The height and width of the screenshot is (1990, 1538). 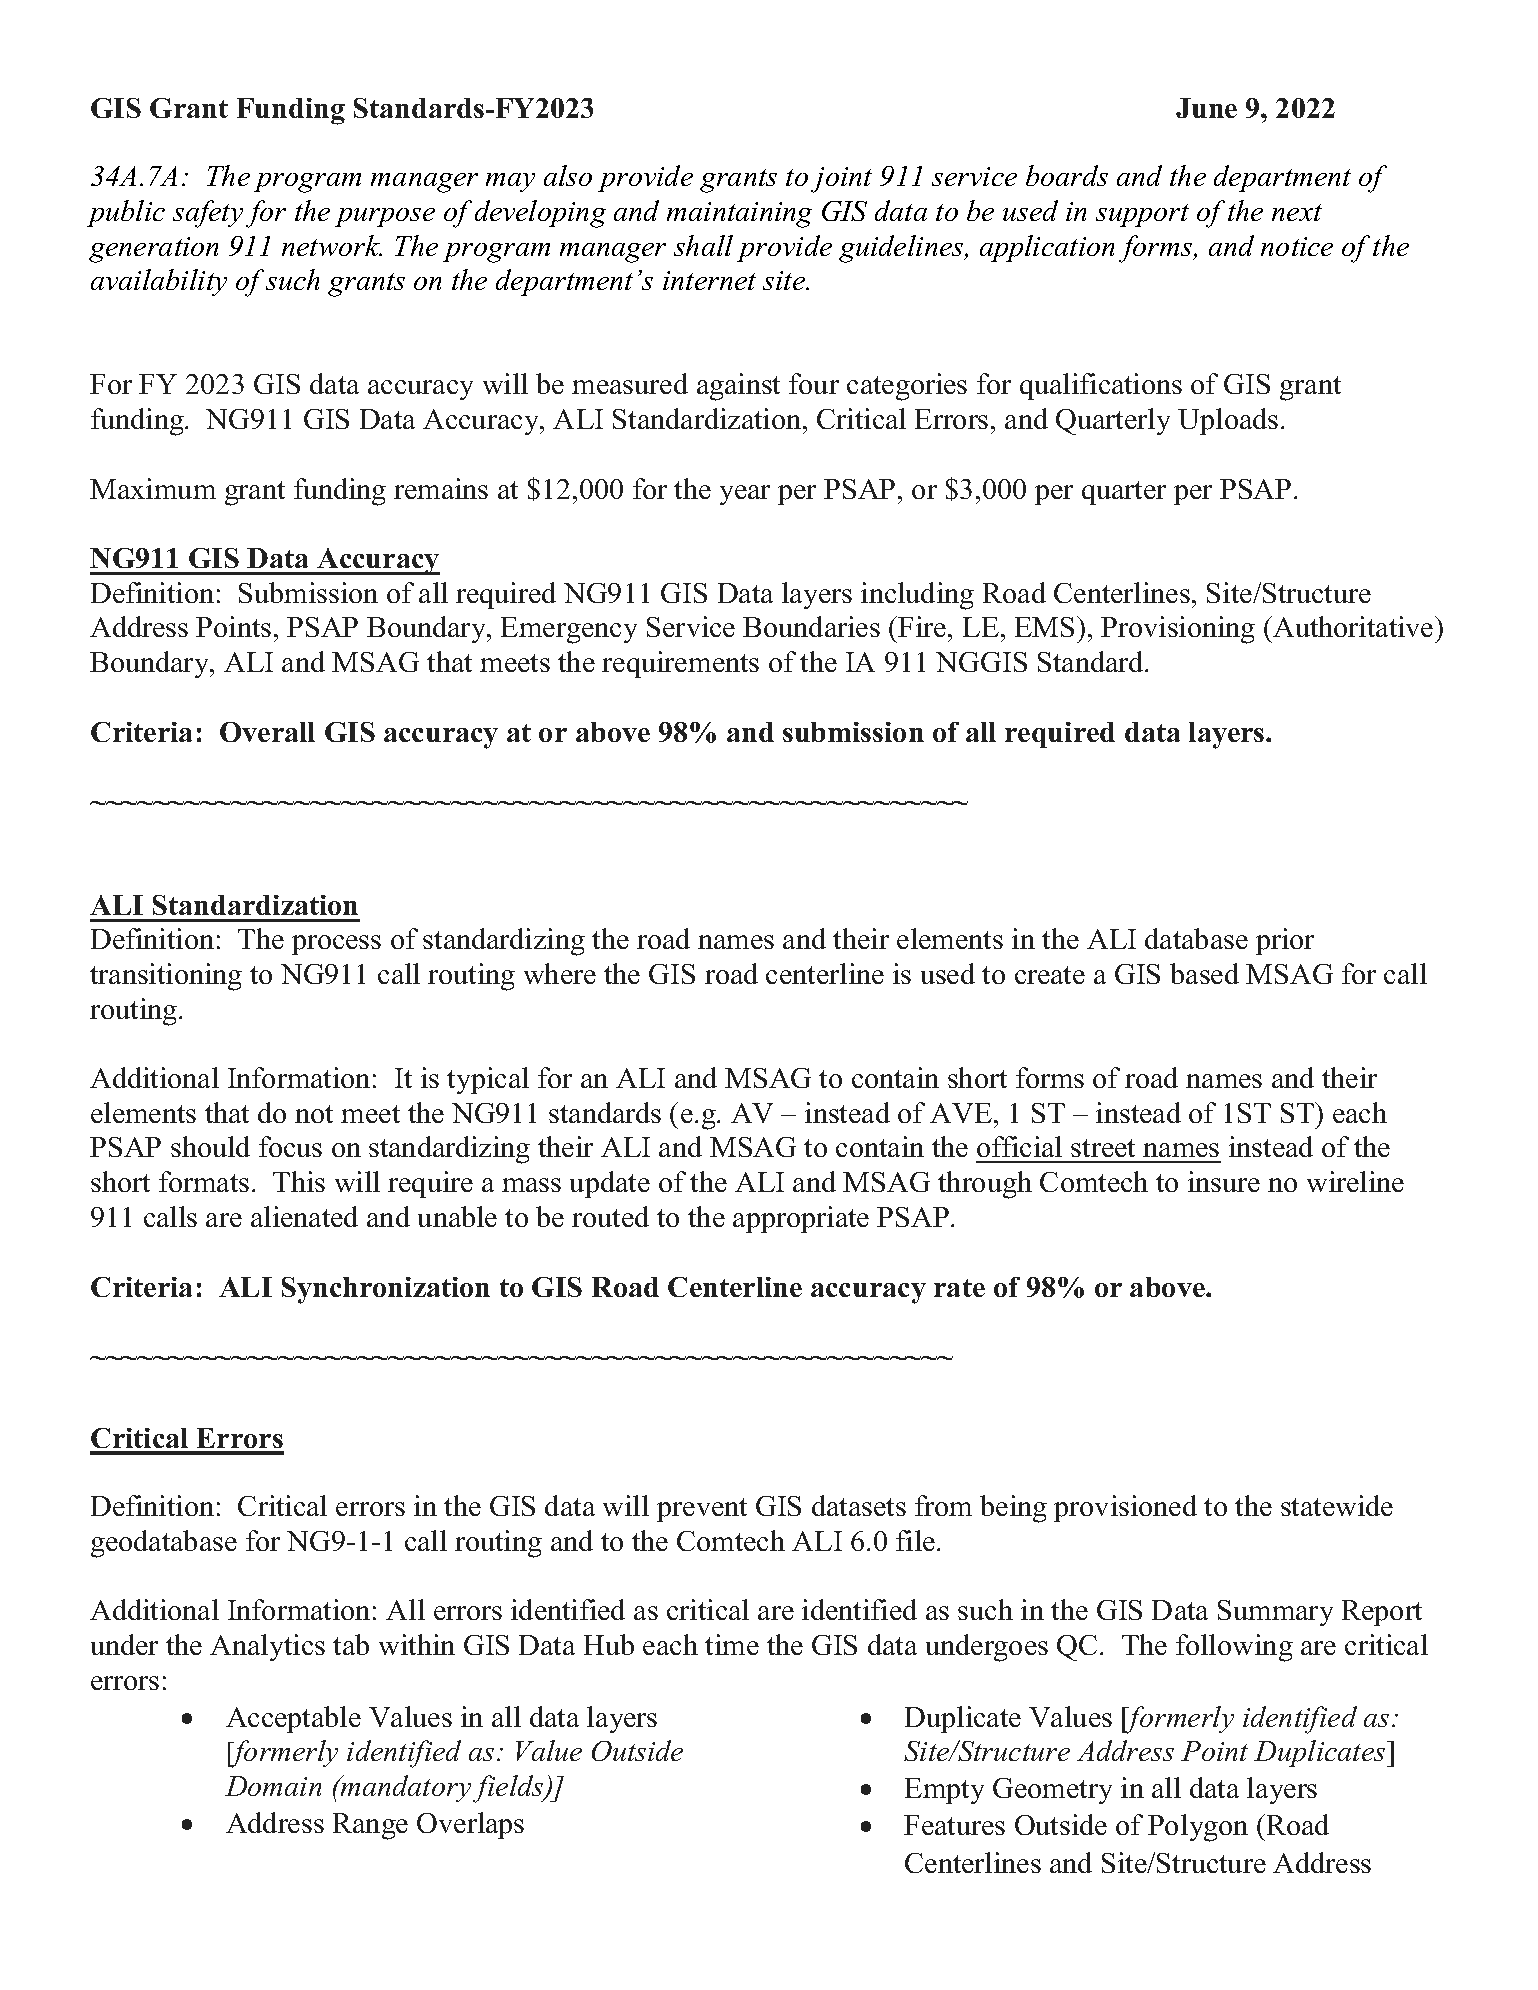 I want to click on June, so click(x=1206, y=108).
